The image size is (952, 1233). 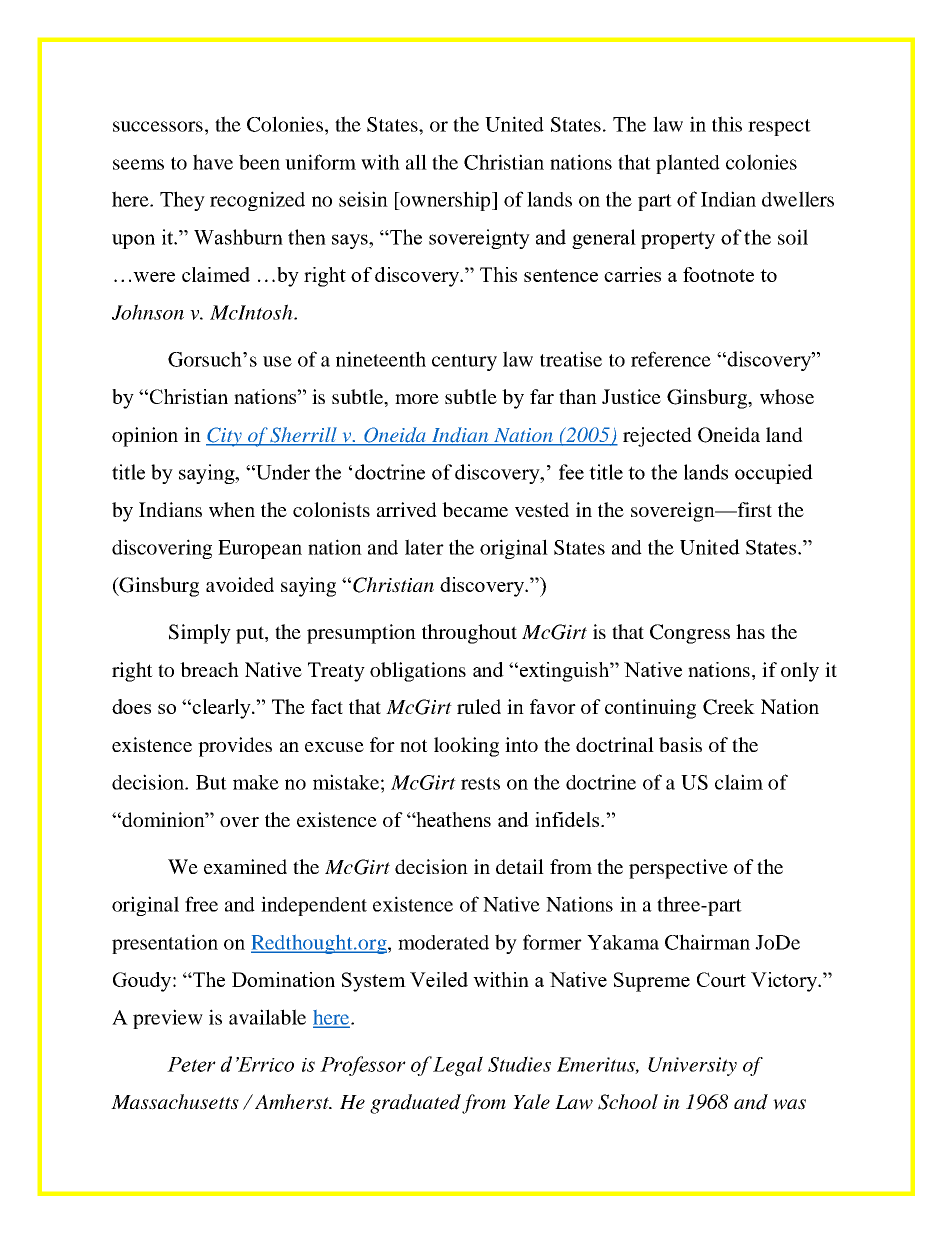 What do you see at coordinates (191, 1064) in the screenshot?
I see `Peter` at bounding box center [191, 1064].
